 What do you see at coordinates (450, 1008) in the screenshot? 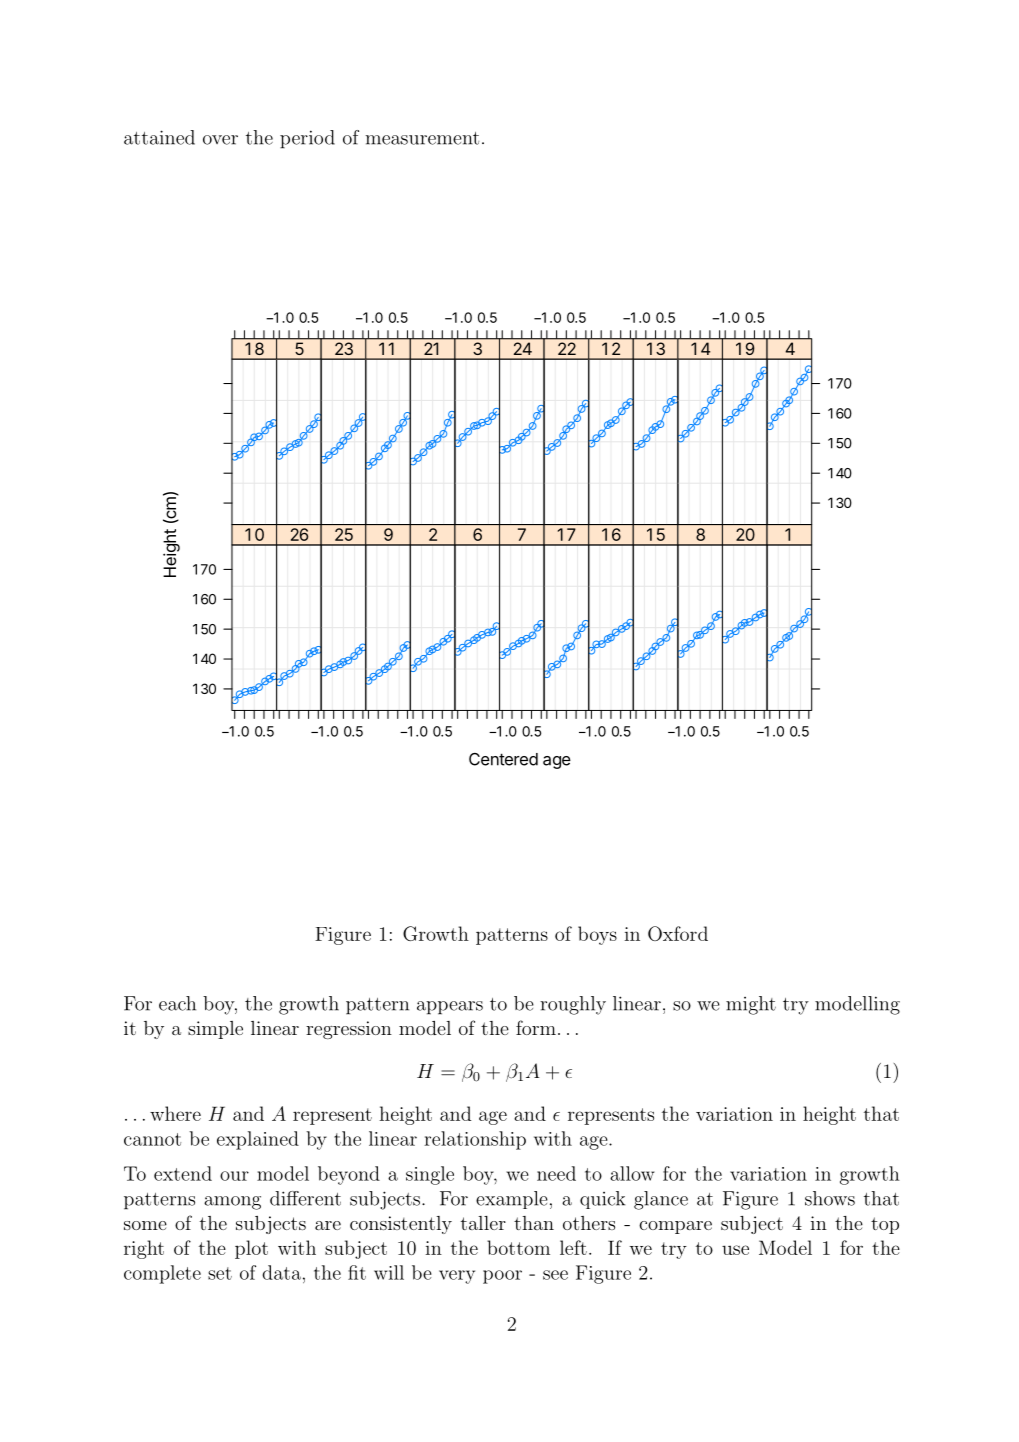
I see `appears` at bounding box center [450, 1008].
